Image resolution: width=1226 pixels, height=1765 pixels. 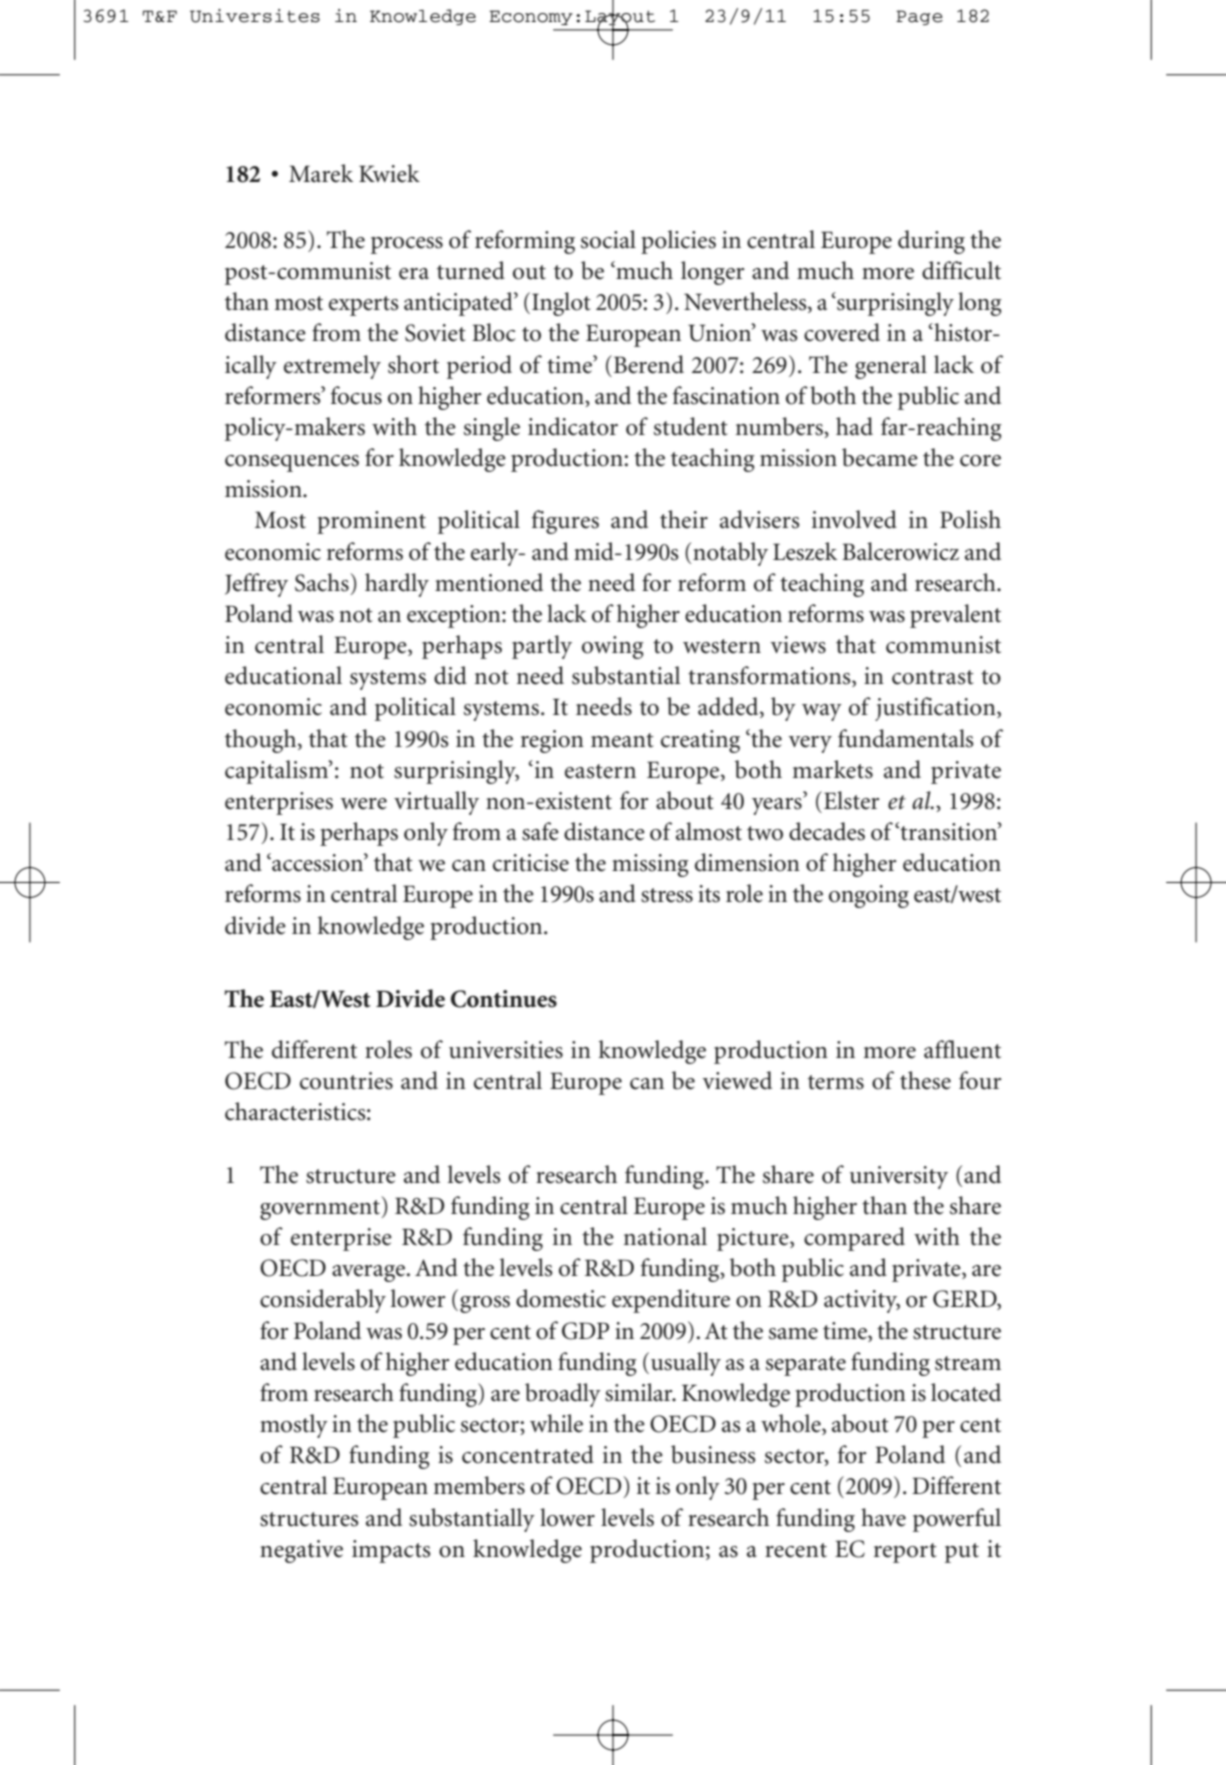 What do you see at coordinates (665, 1236) in the image?
I see `national` at bounding box center [665, 1236].
